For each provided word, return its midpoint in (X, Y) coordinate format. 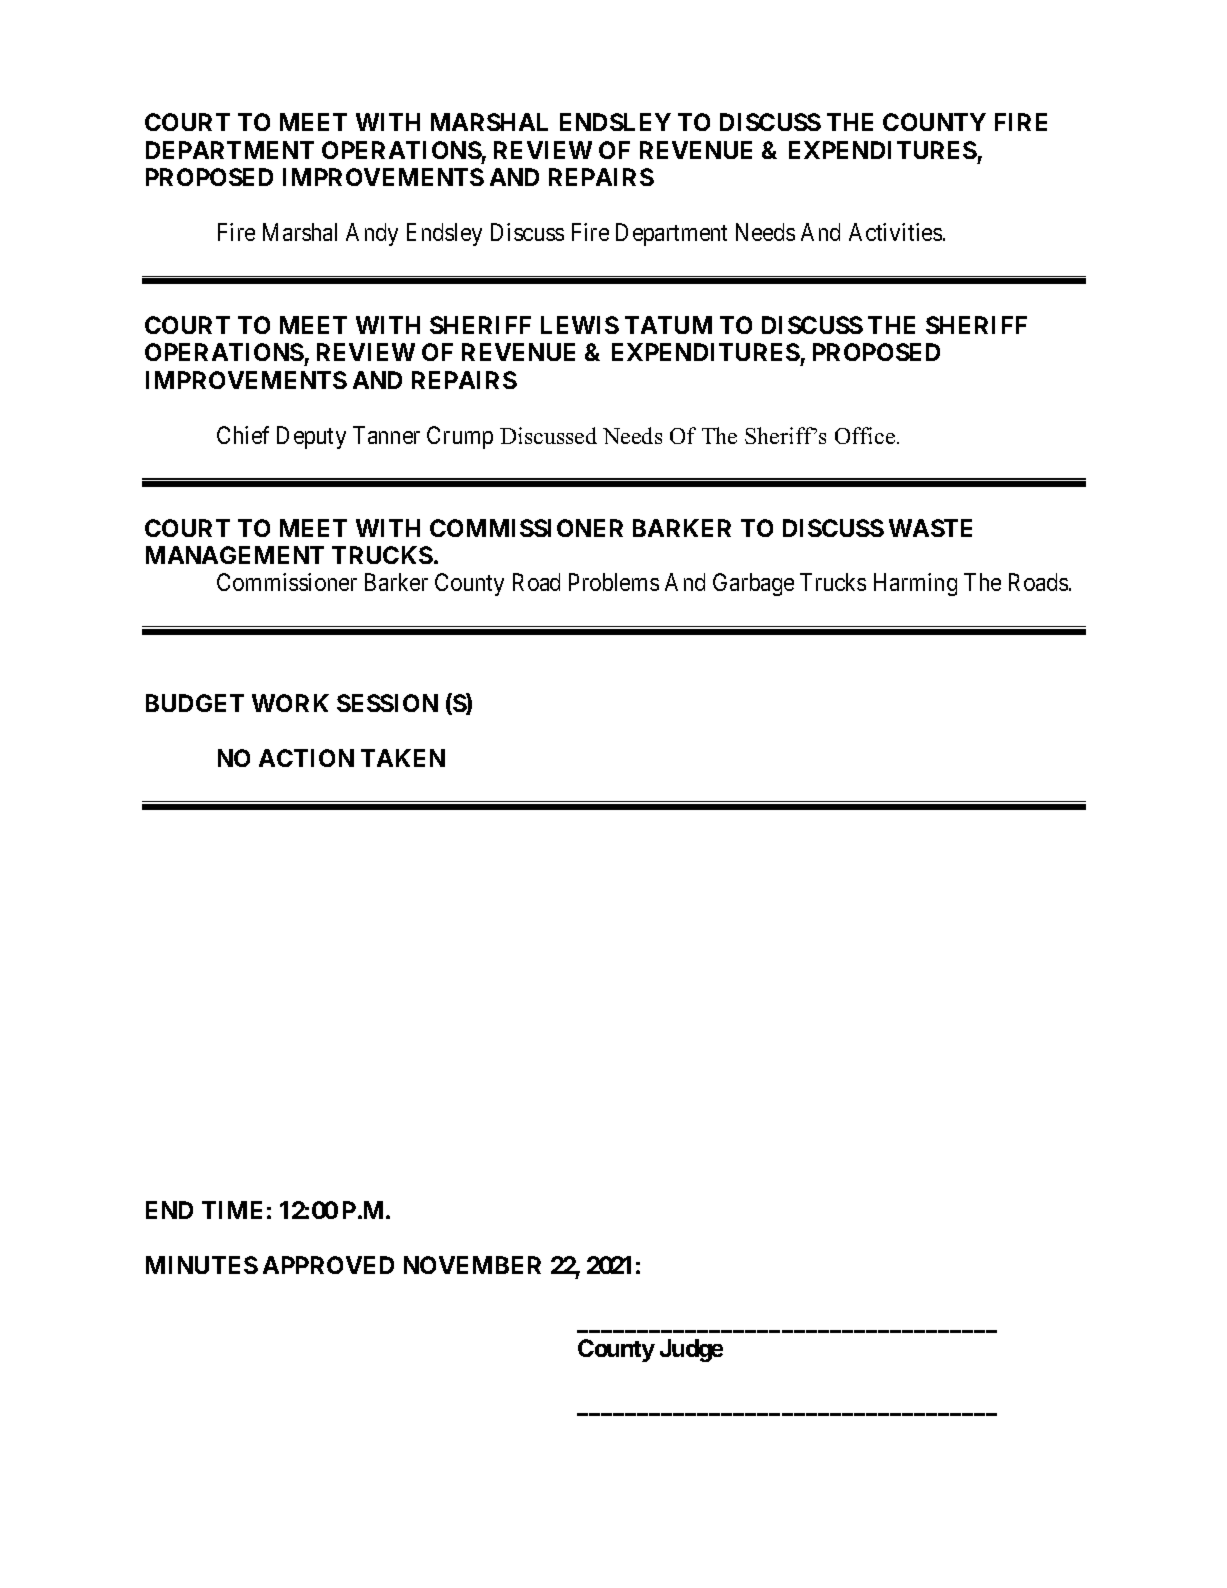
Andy (372, 234)
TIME (232, 1210)
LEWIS (580, 325)
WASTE (930, 528)
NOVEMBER (472, 1265)
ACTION (306, 758)
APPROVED (328, 1265)
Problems (614, 582)
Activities (895, 232)
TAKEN (403, 758)
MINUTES (202, 1265)
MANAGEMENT (235, 555)
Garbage (753, 584)
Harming (915, 584)
